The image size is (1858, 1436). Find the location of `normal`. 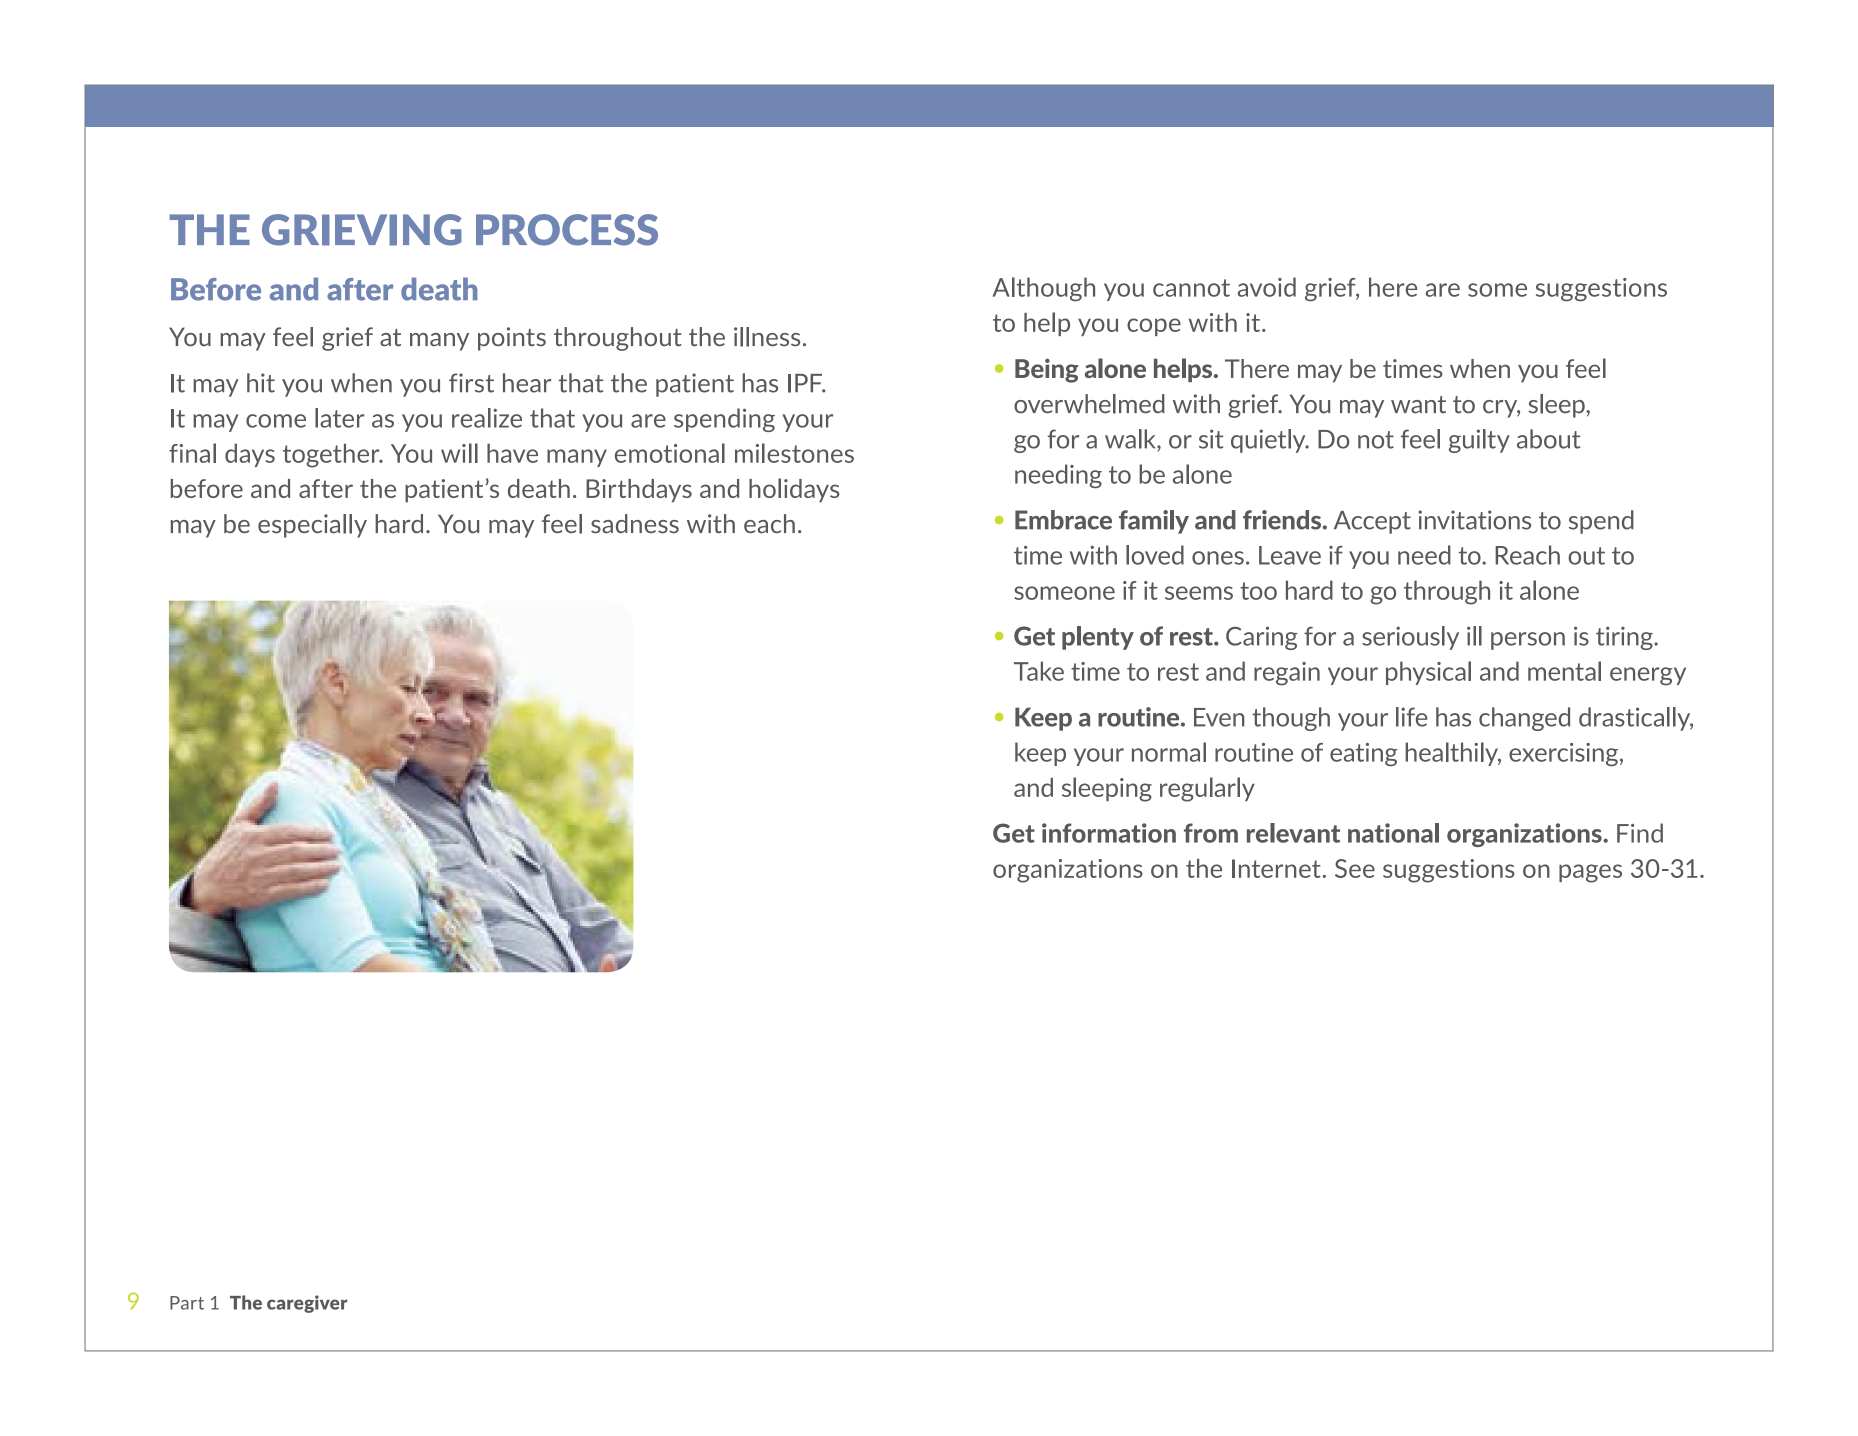

normal is located at coordinates (1169, 752).
